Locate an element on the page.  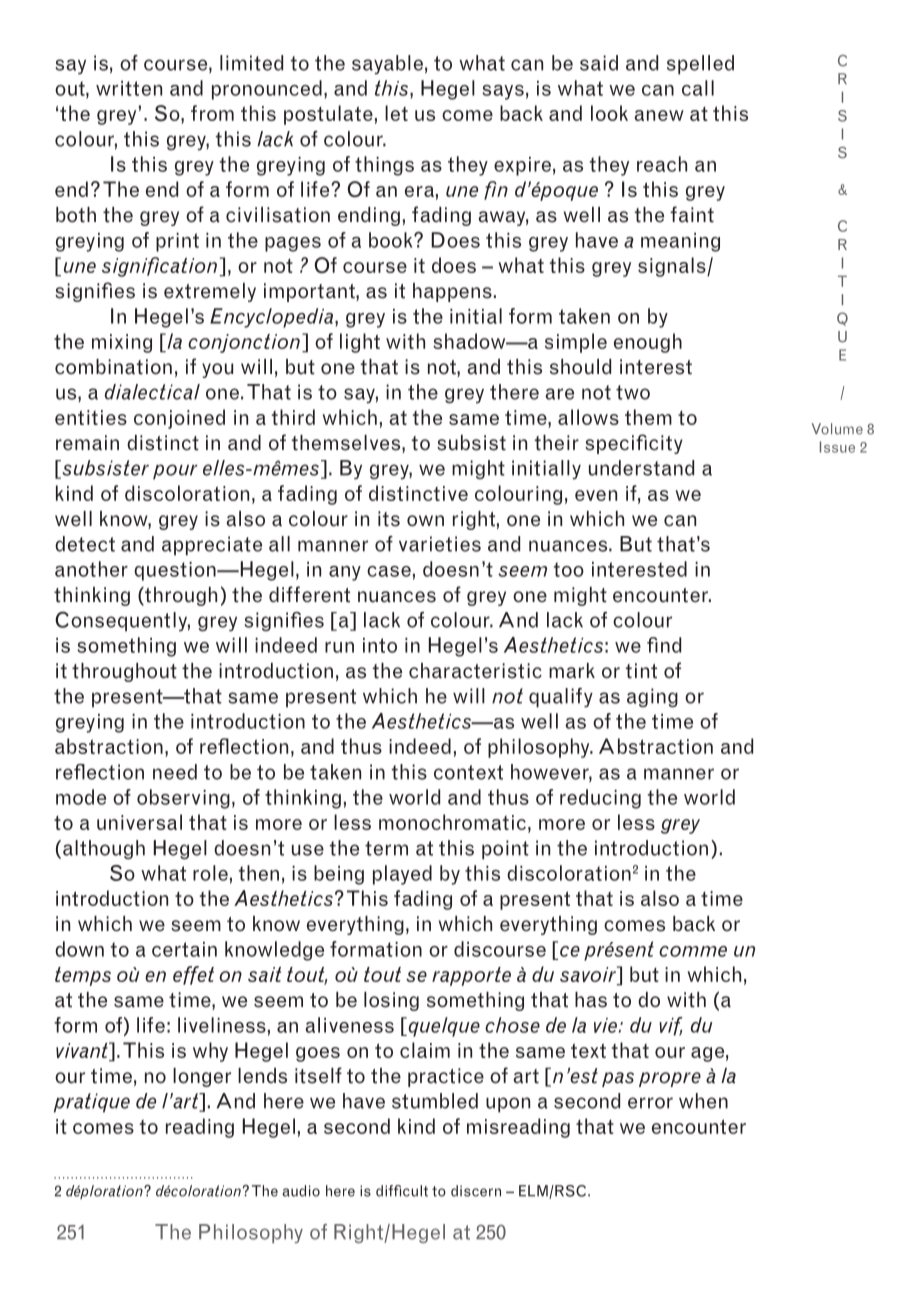
discern is located at coordinates (476, 1191).
